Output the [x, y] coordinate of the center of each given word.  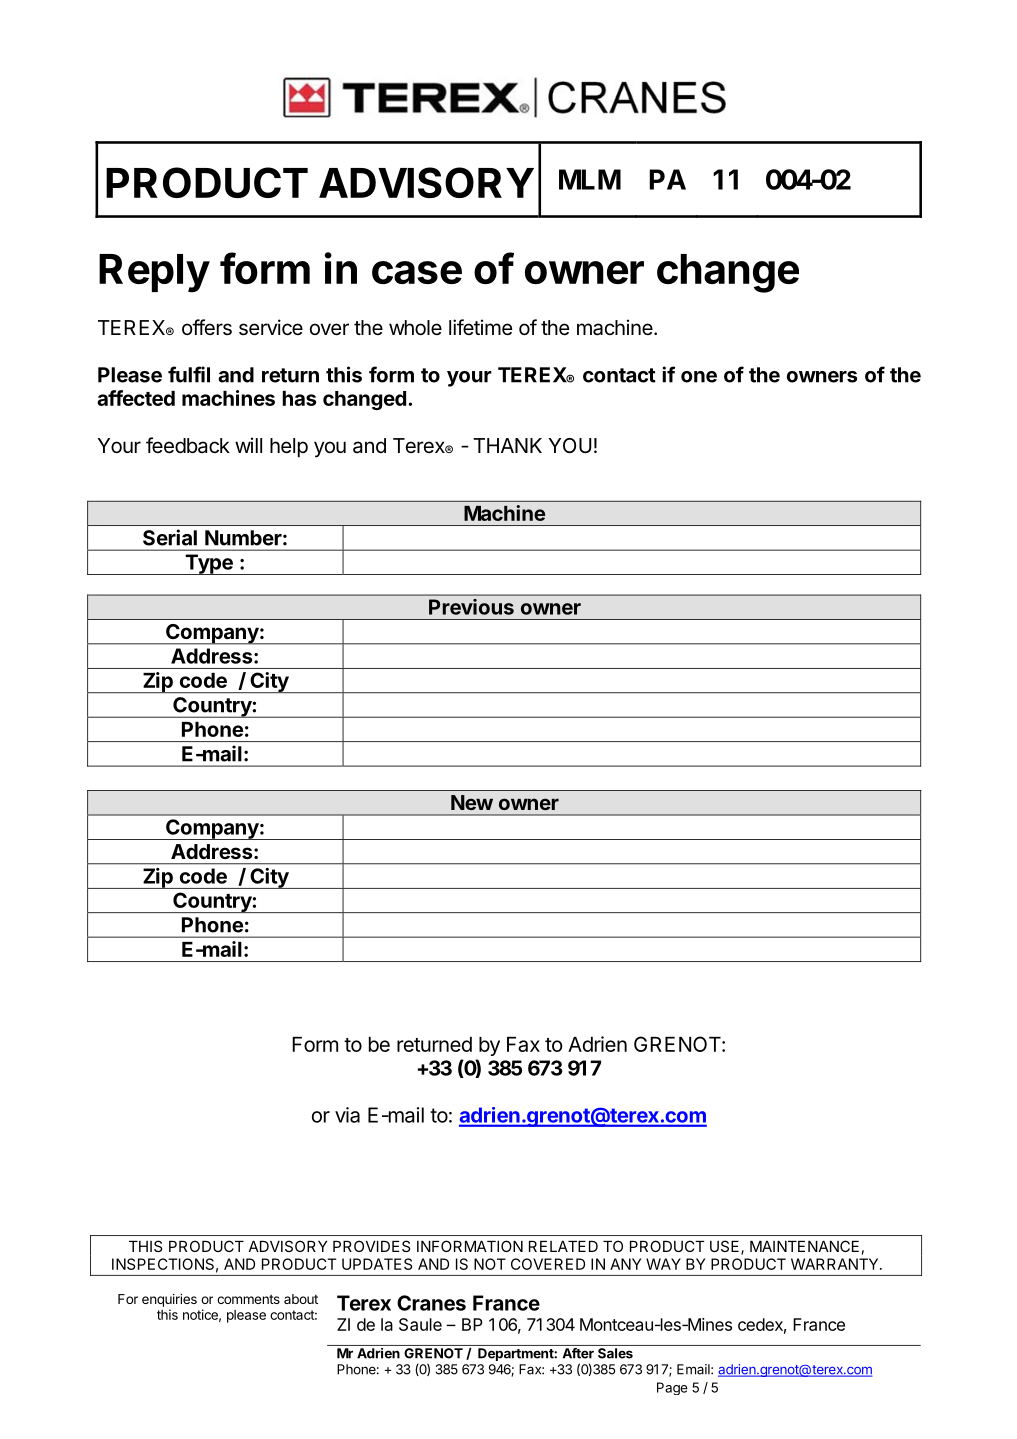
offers [207, 327]
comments [248, 1299]
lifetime [481, 327]
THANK [507, 445]
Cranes [431, 1303]
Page [672, 1388]
